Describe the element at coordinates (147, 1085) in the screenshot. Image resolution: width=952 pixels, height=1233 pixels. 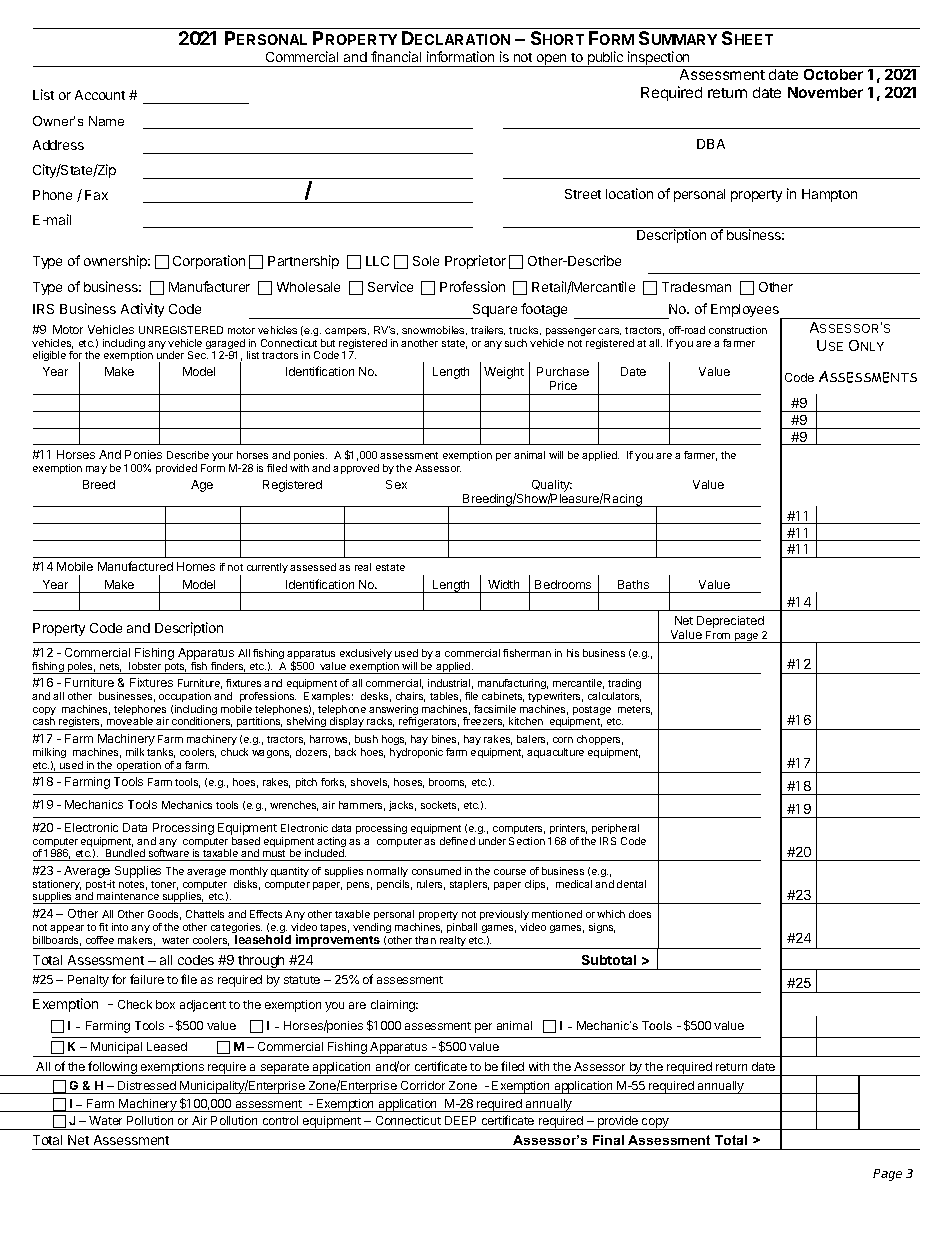
I see `Distressed` at that location.
